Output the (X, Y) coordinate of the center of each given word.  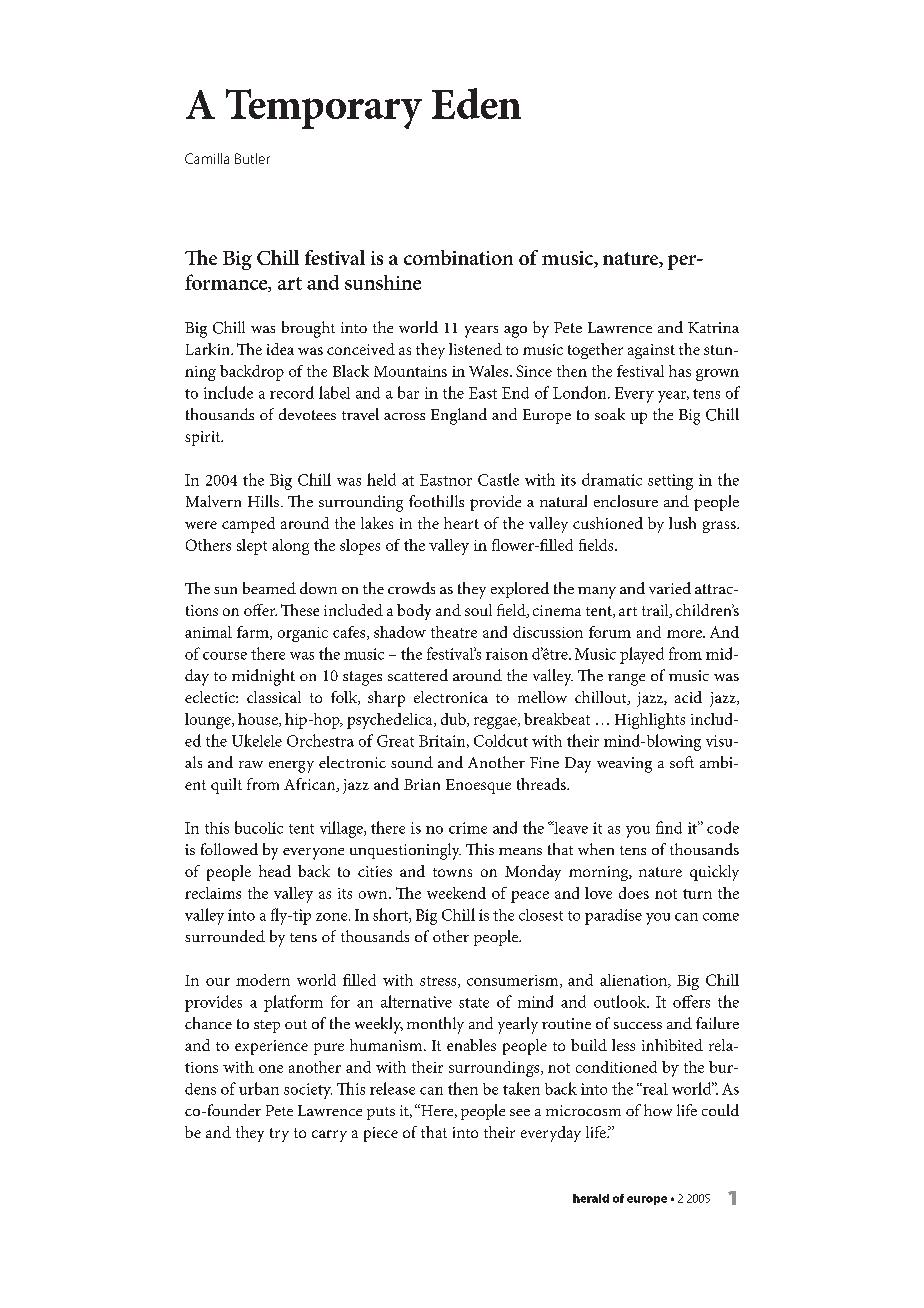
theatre (454, 632)
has (680, 371)
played (642, 655)
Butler (252, 158)
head (275, 871)
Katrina (713, 327)
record (292, 392)
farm (254, 633)
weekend (456, 893)
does (634, 893)
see (520, 1112)
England (459, 416)
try (279, 1135)
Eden (476, 103)
